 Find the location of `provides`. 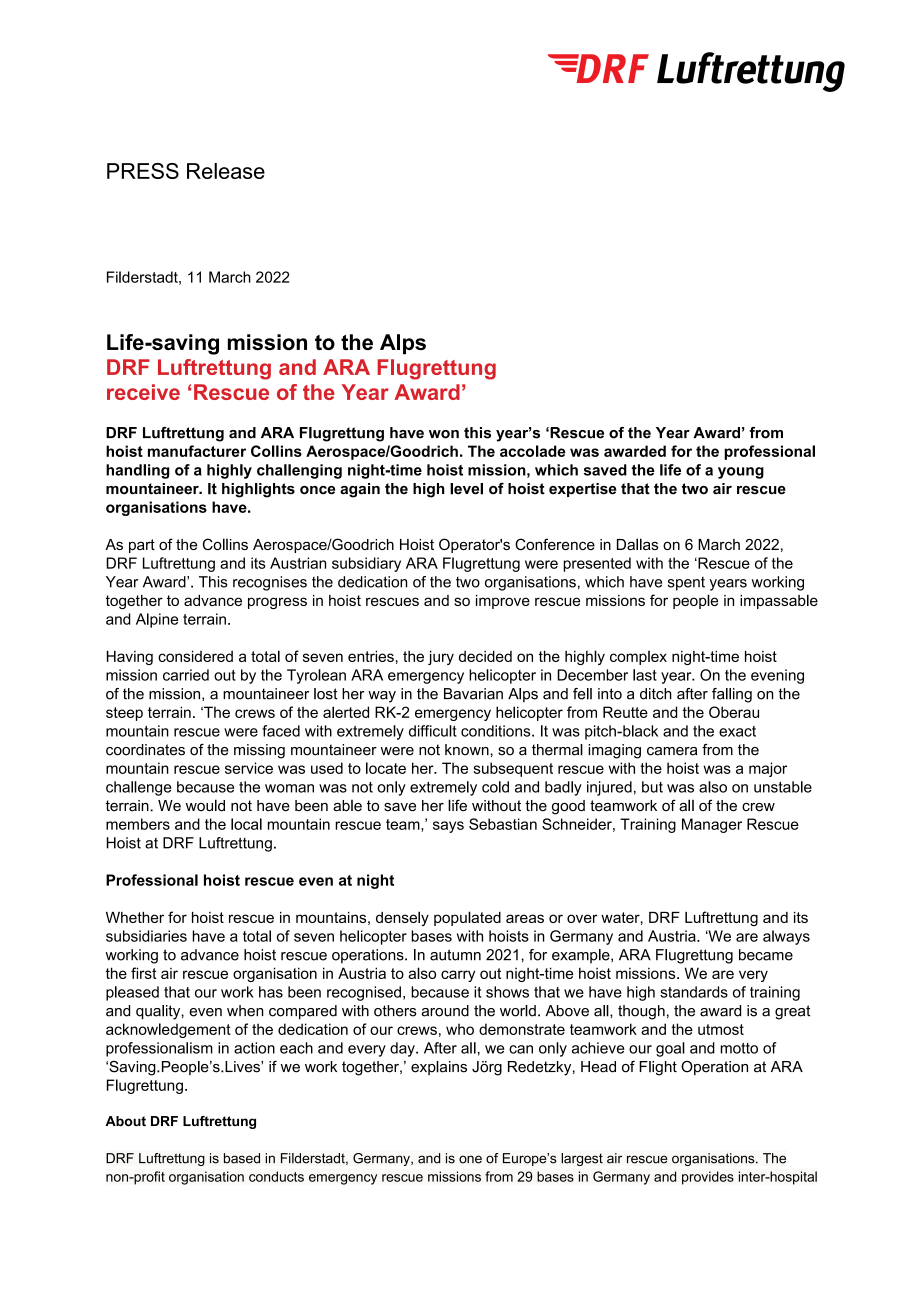

provides is located at coordinates (708, 1178).
